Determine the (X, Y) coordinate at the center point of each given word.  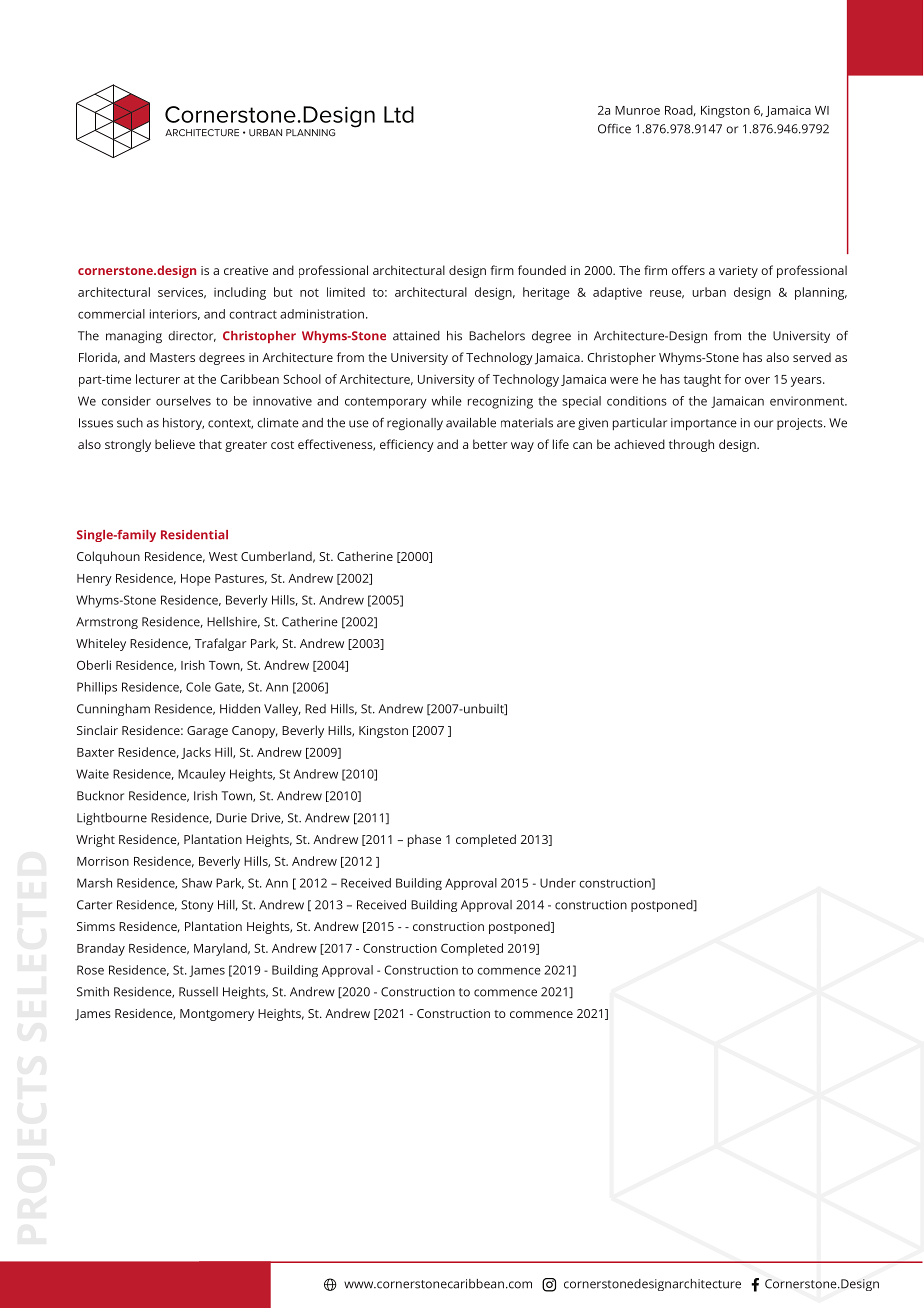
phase (424, 840)
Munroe (637, 110)
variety (738, 272)
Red (315, 709)
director (192, 336)
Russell (198, 992)
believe (175, 444)
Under (558, 883)
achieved (639, 444)
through (691, 445)
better (490, 444)
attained (416, 336)
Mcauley (202, 775)
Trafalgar (221, 644)
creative (246, 270)
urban (709, 292)
